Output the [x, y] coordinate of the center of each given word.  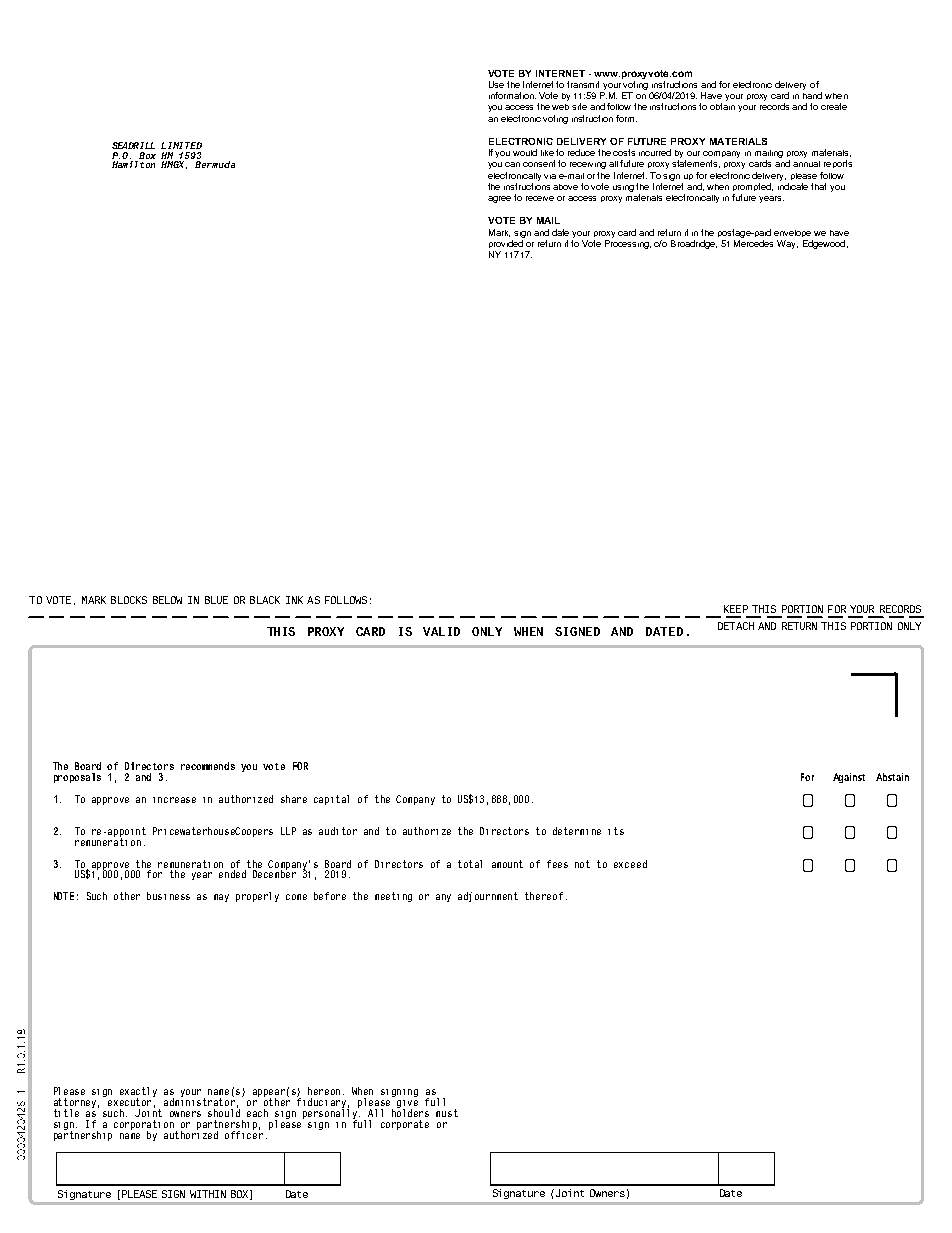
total [470, 864]
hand [812, 95]
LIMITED [181, 145]
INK [294, 600]
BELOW [167, 600]
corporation [145, 1126]
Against [849, 778]
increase [174, 800]
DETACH [736, 626]
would [525, 152]
